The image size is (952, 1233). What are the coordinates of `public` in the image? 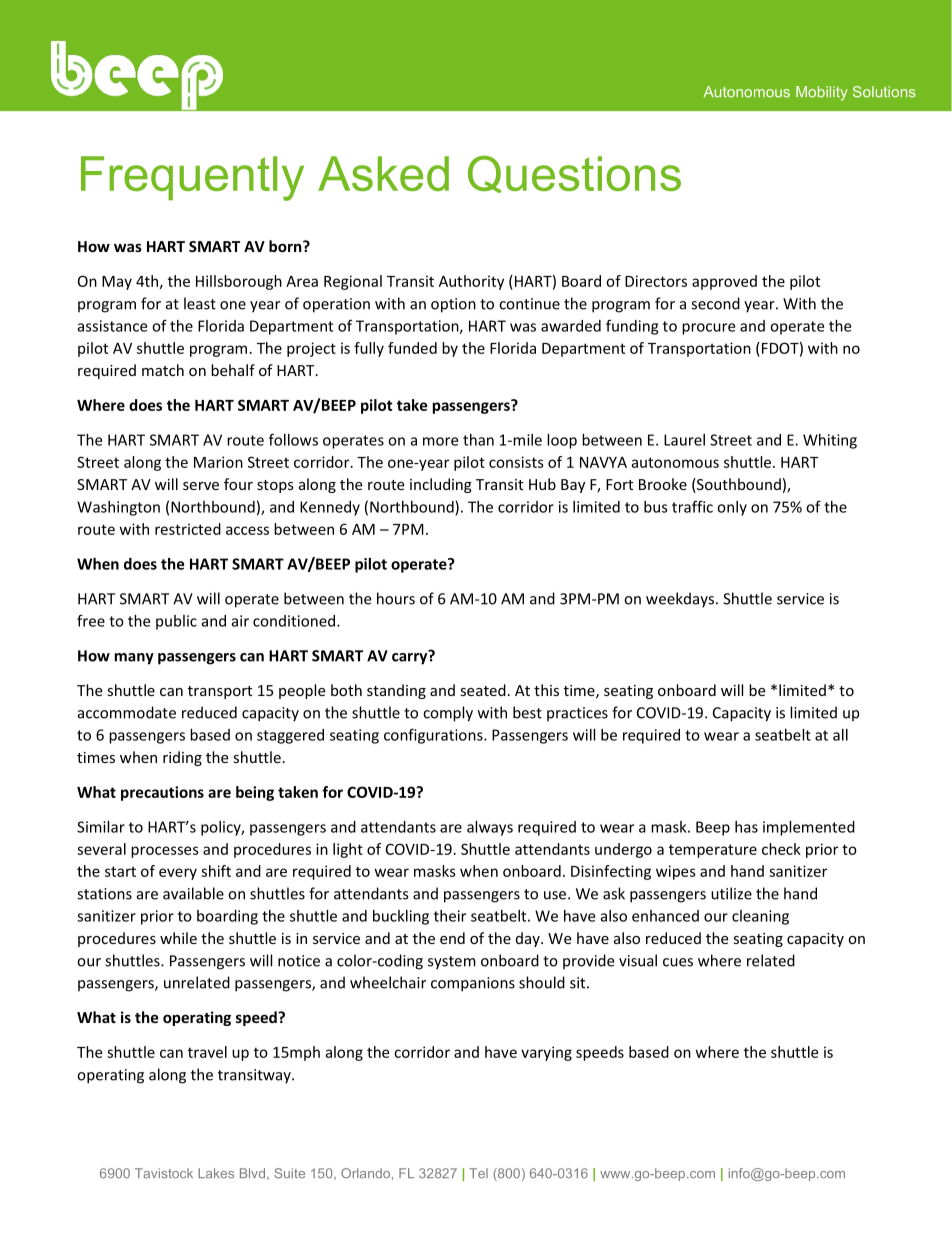 It's located at (176, 622).
